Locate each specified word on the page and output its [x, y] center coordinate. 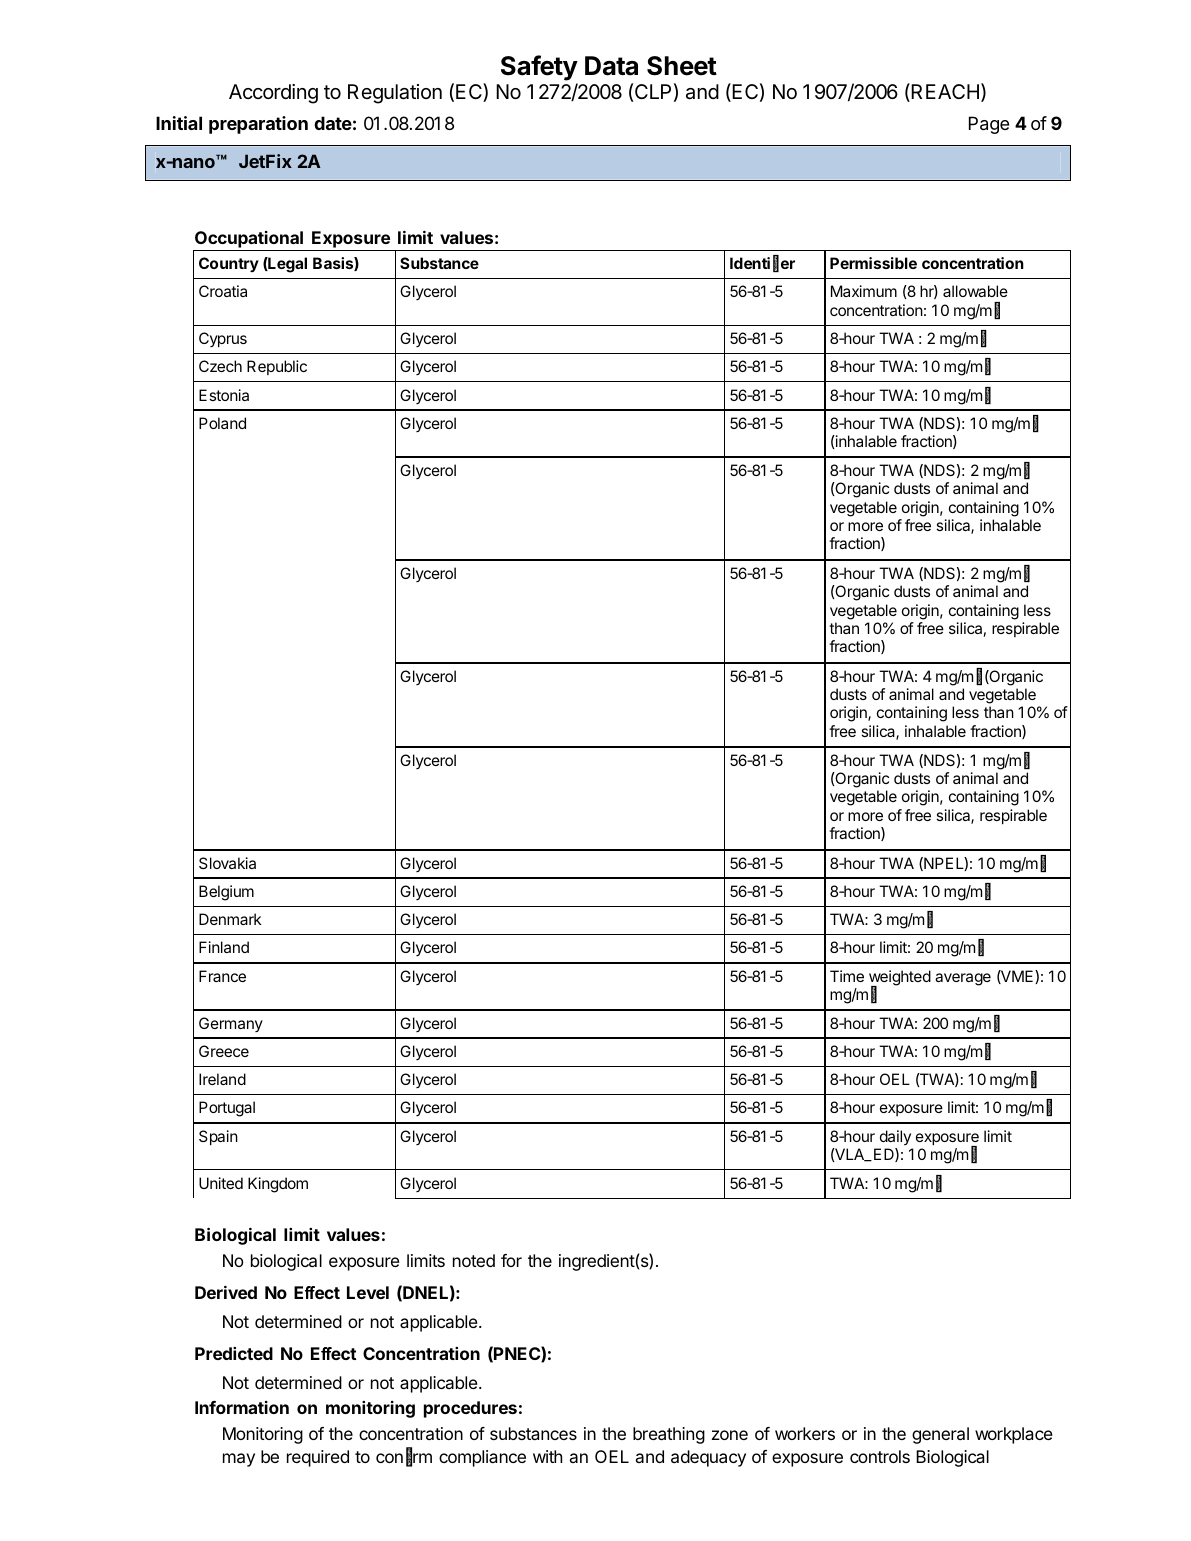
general [940, 1435]
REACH [944, 92]
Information [242, 1407]
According [273, 94]
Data [611, 66]
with [547, 1456]
